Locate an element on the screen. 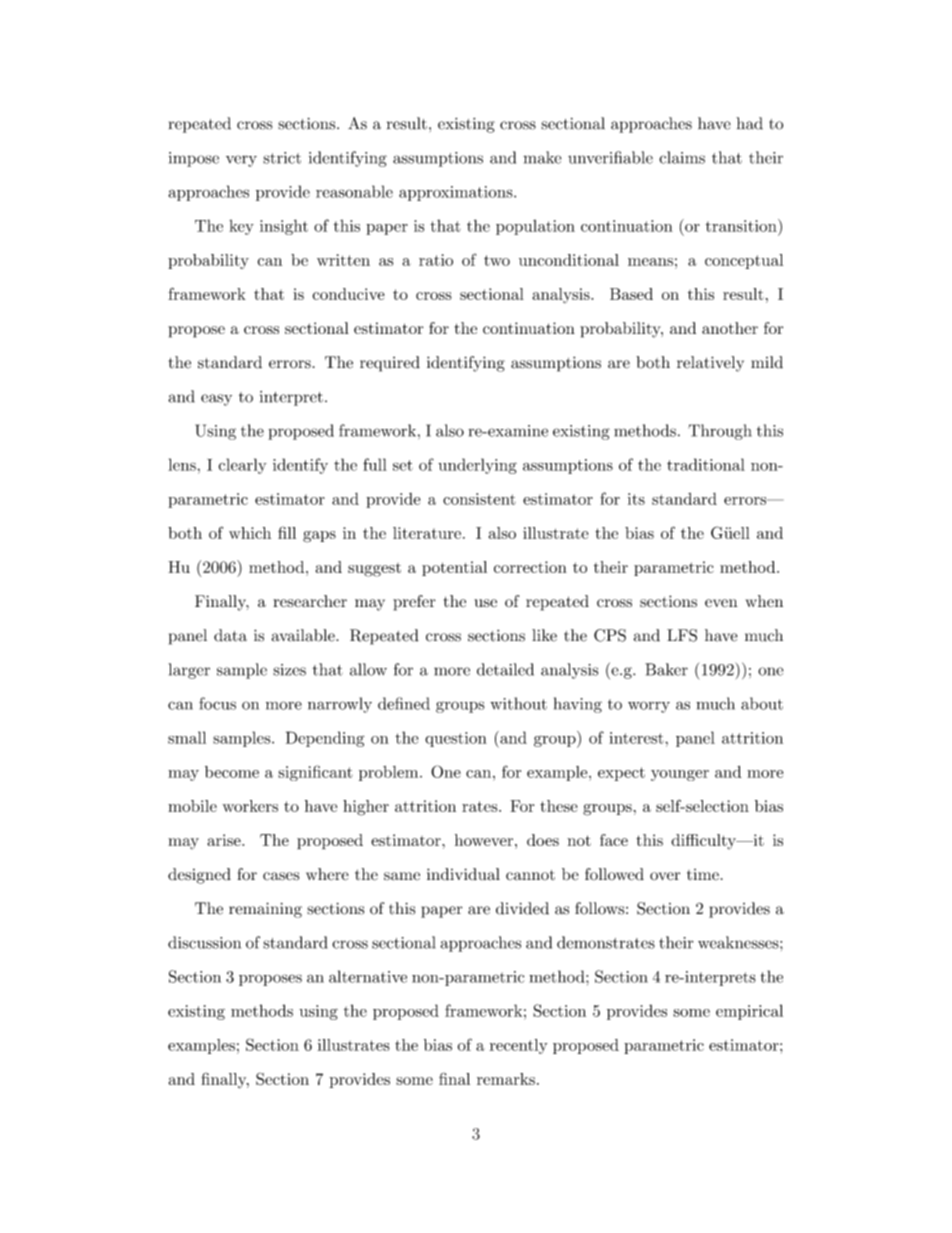 The image size is (952, 1233). approximations is located at coordinates (457, 193).
